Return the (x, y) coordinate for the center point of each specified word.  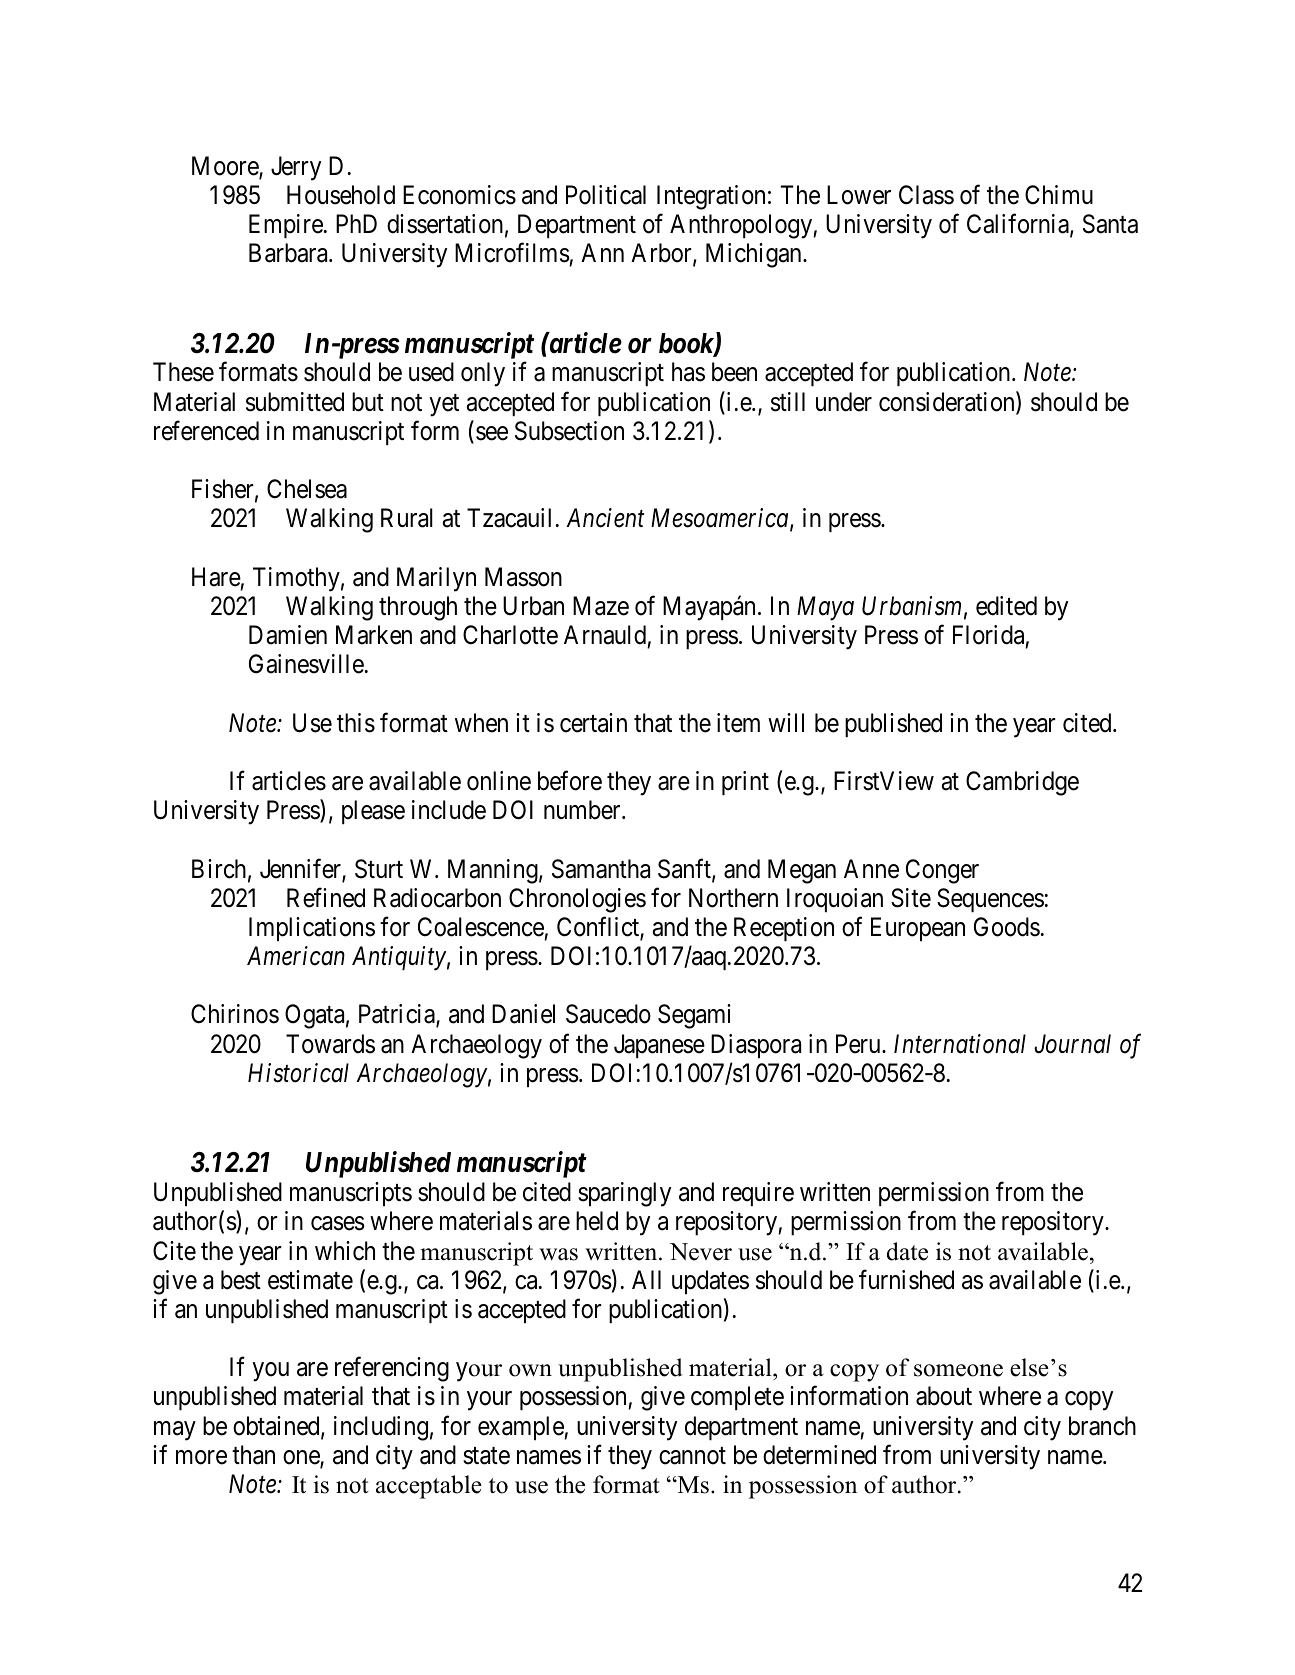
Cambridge (1022, 783)
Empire (286, 226)
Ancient (605, 518)
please (373, 812)
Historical (298, 1073)
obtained (277, 1427)
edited (1006, 606)
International (960, 1044)
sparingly (624, 1194)
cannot (692, 1456)
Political (606, 195)
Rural (407, 518)
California (1019, 225)
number (583, 810)
